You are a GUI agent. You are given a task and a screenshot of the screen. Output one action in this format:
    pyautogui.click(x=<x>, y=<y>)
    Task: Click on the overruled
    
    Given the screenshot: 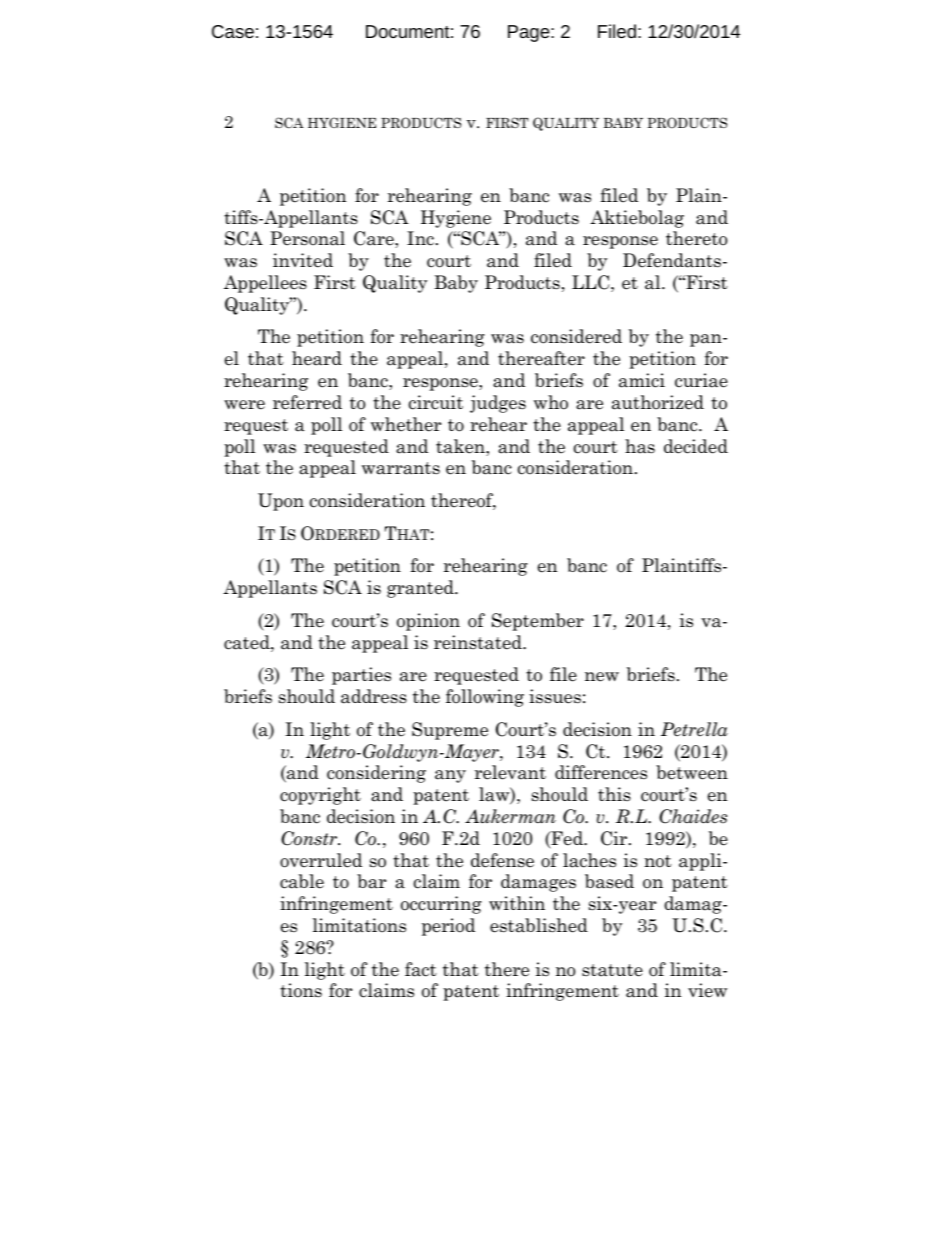 What is the action you would take?
    pyautogui.click(x=321, y=860)
